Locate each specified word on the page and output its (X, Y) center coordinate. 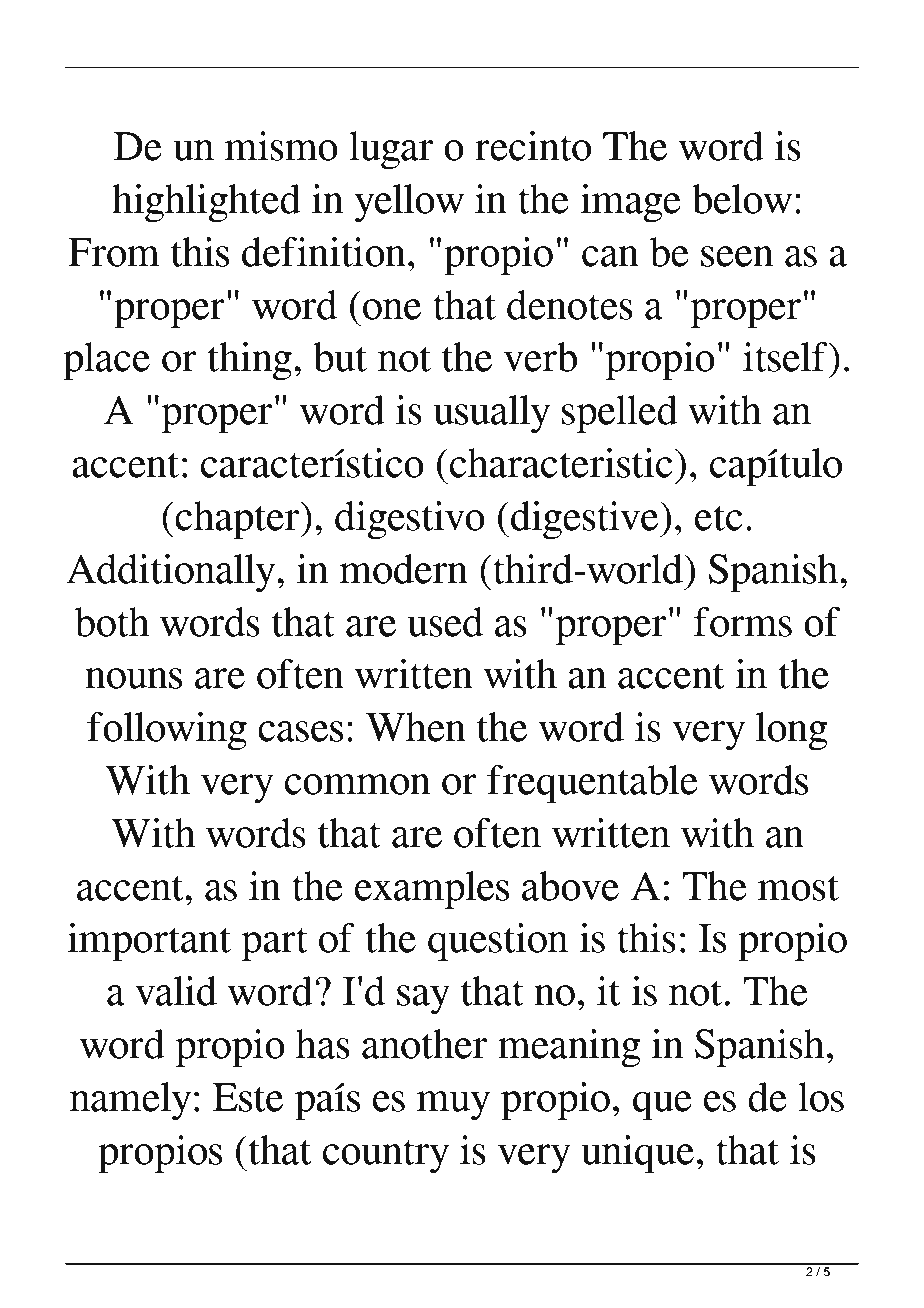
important (149, 942)
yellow (409, 203)
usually (492, 414)
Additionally (172, 573)
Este (248, 1097)
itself (786, 357)
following (167, 731)
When (416, 727)
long (792, 731)
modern (403, 569)
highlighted (206, 203)
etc (719, 518)
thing (250, 361)
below (742, 199)
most (798, 888)
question (498, 942)
